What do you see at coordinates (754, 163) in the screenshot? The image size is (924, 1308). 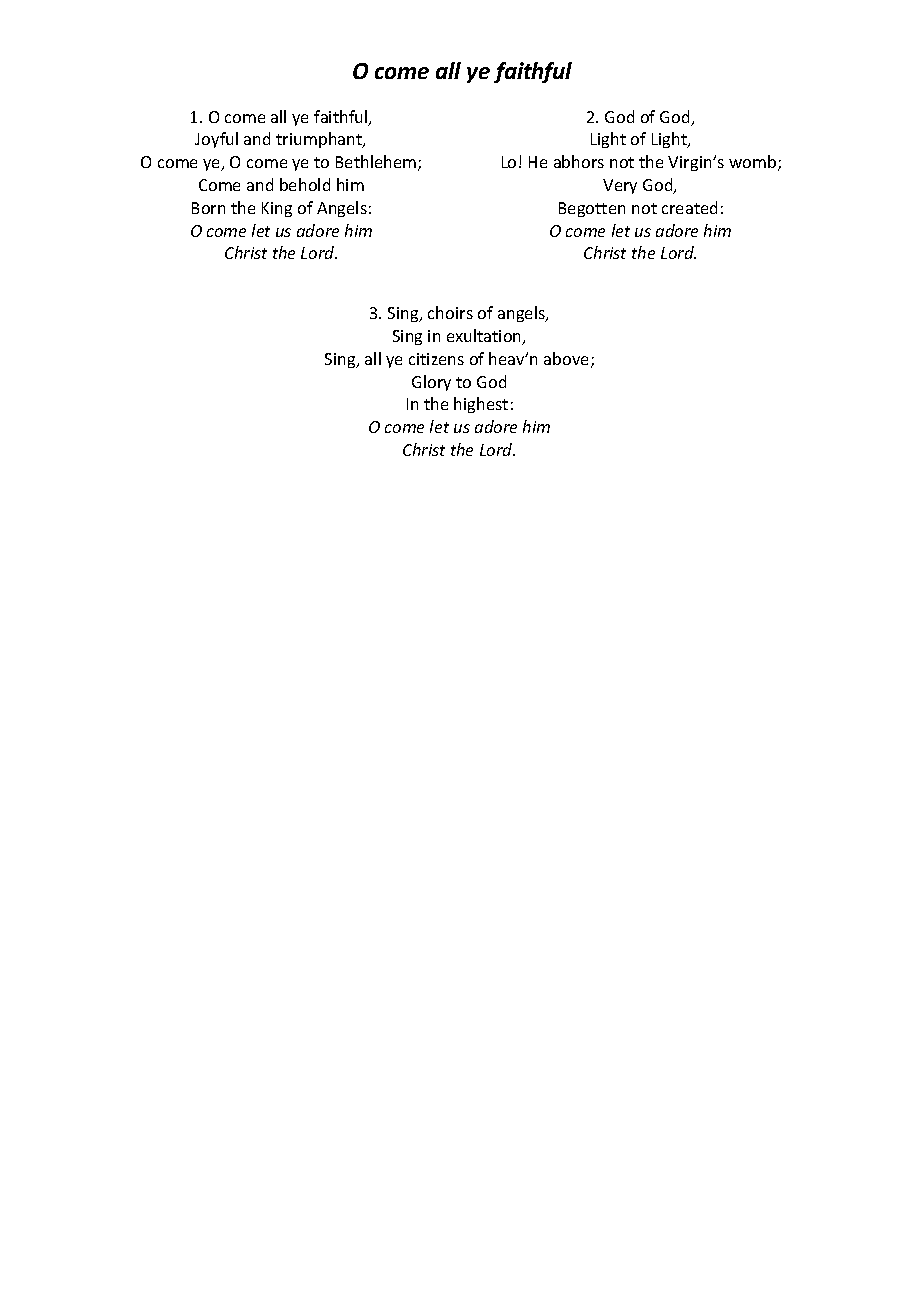 I see `womb` at bounding box center [754, 163].
